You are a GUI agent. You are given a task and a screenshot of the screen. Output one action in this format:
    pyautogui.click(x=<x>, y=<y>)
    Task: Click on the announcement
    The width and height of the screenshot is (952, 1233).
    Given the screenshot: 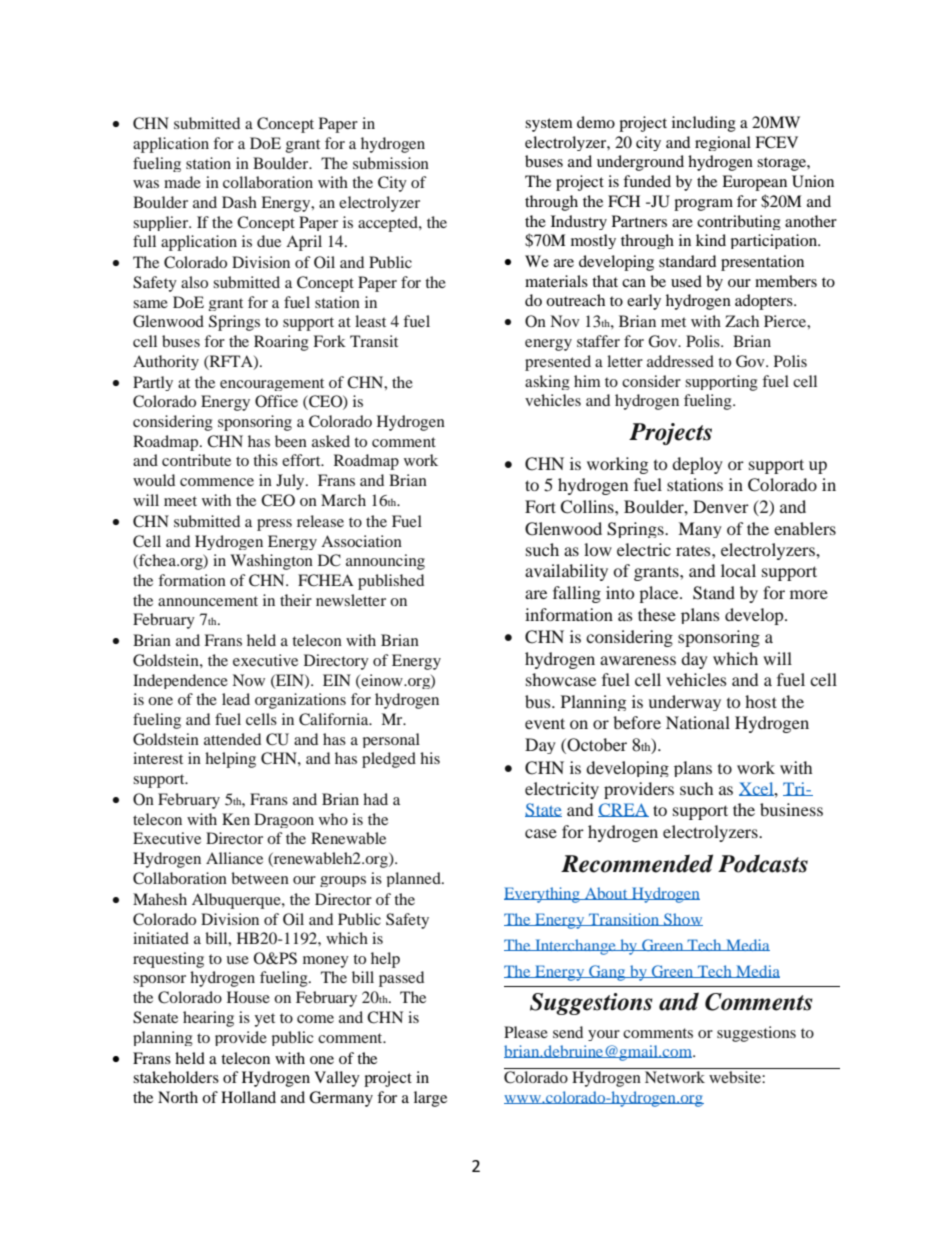 What is the action you would take?
    pyautogui.click(x=208, y=601)
